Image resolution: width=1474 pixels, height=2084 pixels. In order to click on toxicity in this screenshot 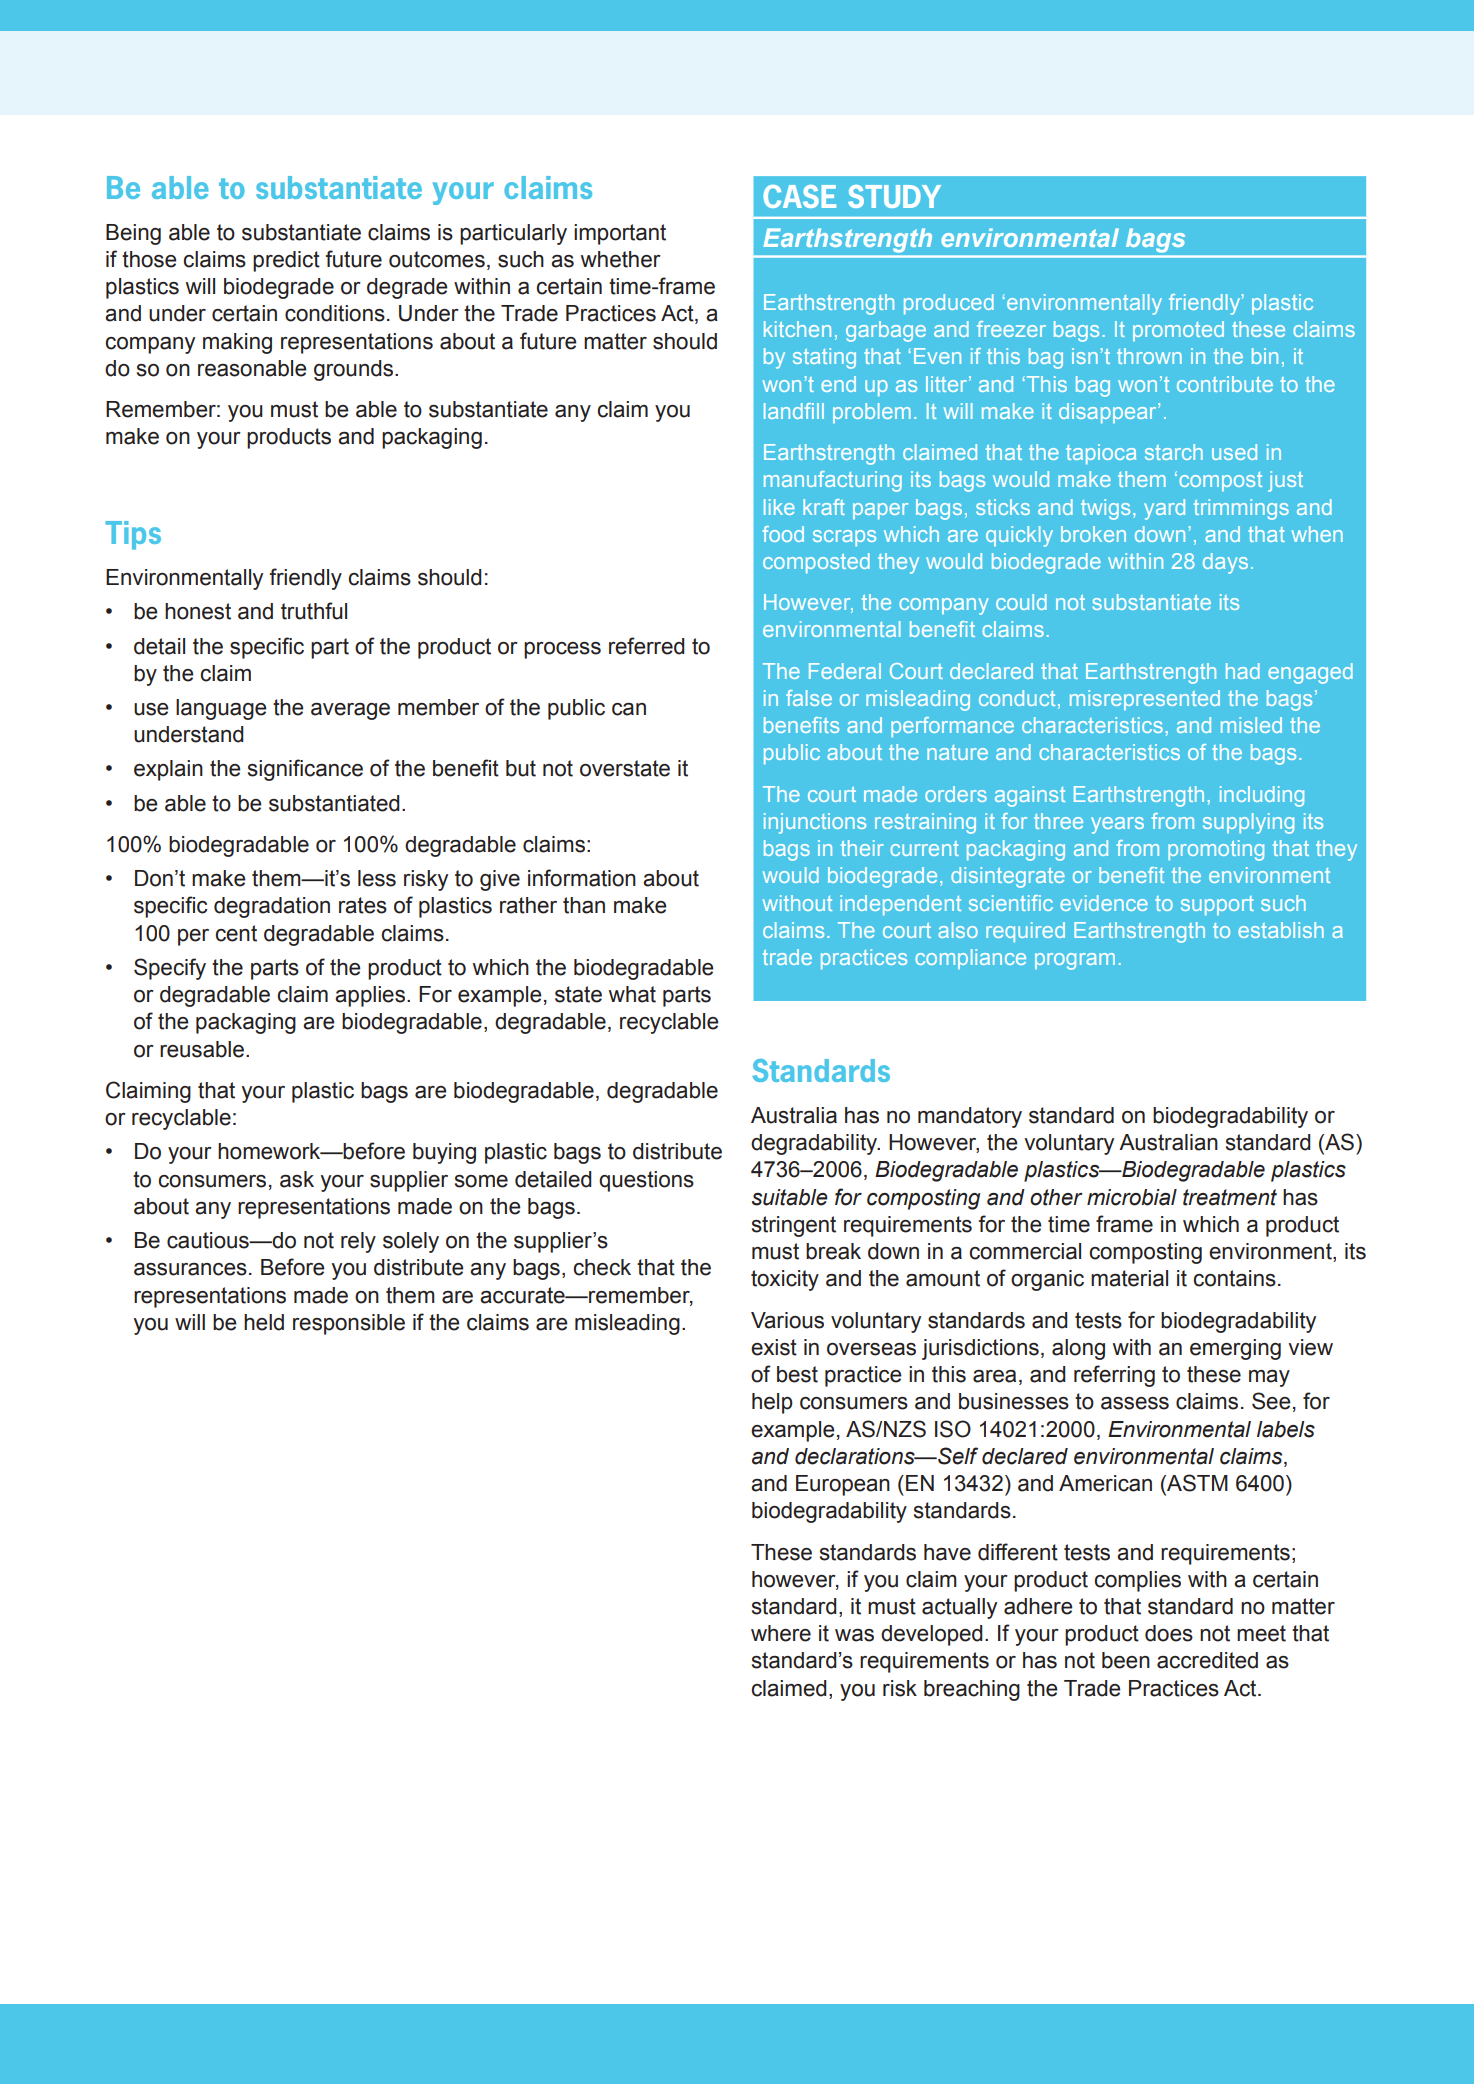, I will do `click(785, 1280)`.
